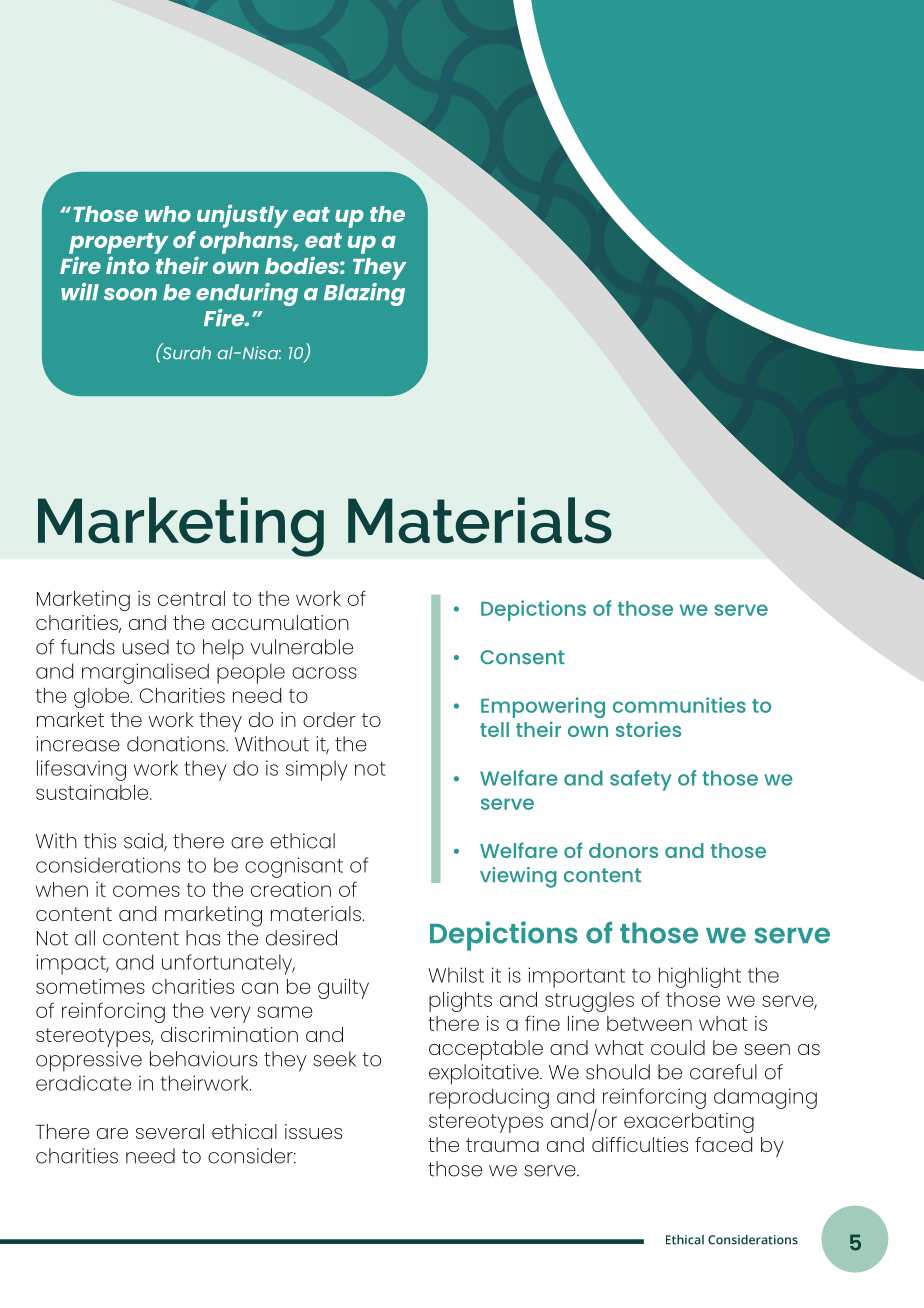  What do you see at coordinates (679, 705) in the image?
I see `communities` at bounding box center [679, 705].
